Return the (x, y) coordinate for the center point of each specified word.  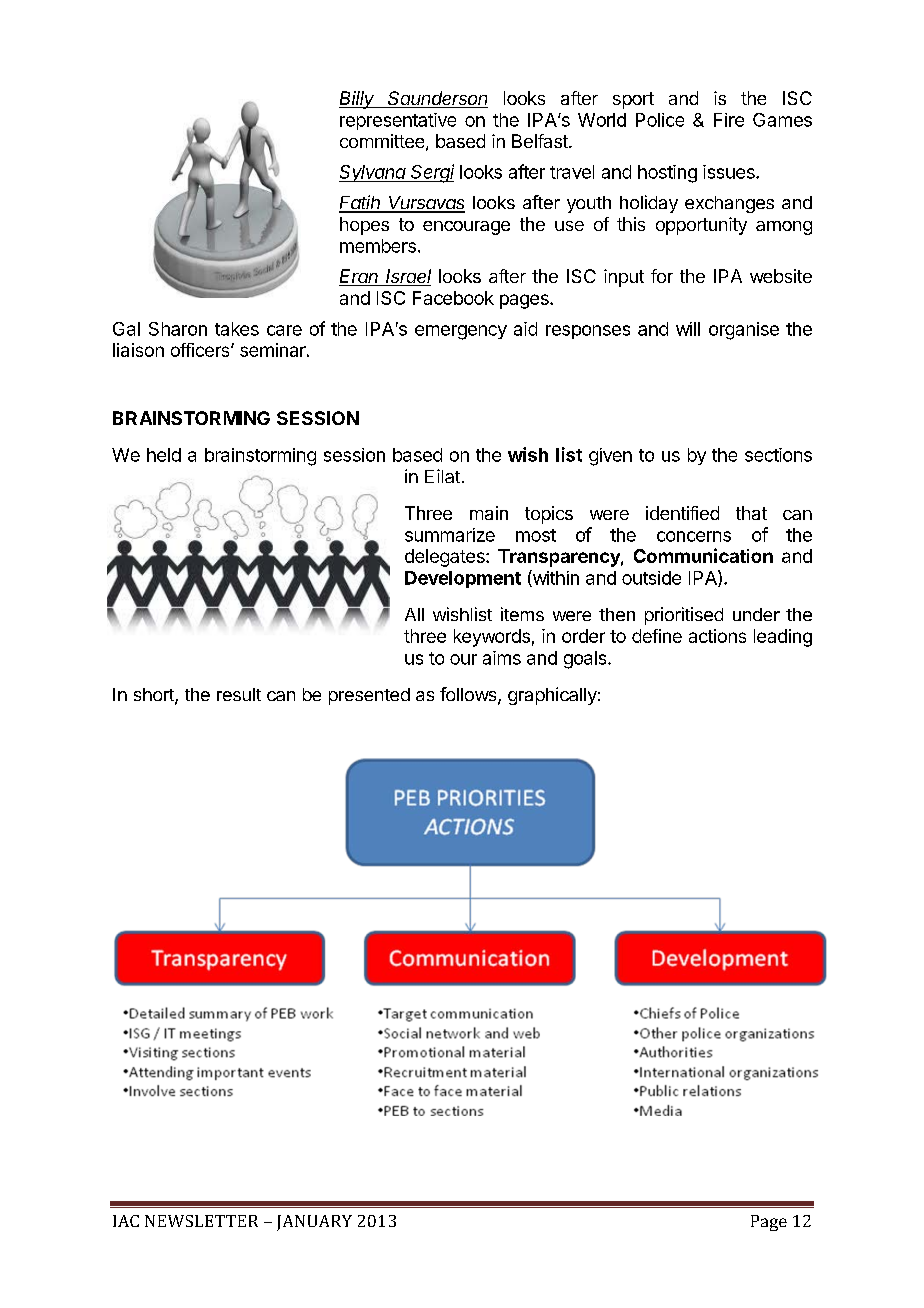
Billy (358, 100)
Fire (729, 120)
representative (398, 121)
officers (201, 350)
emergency (461, 332)
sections (778, 455)
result (239, 694)
